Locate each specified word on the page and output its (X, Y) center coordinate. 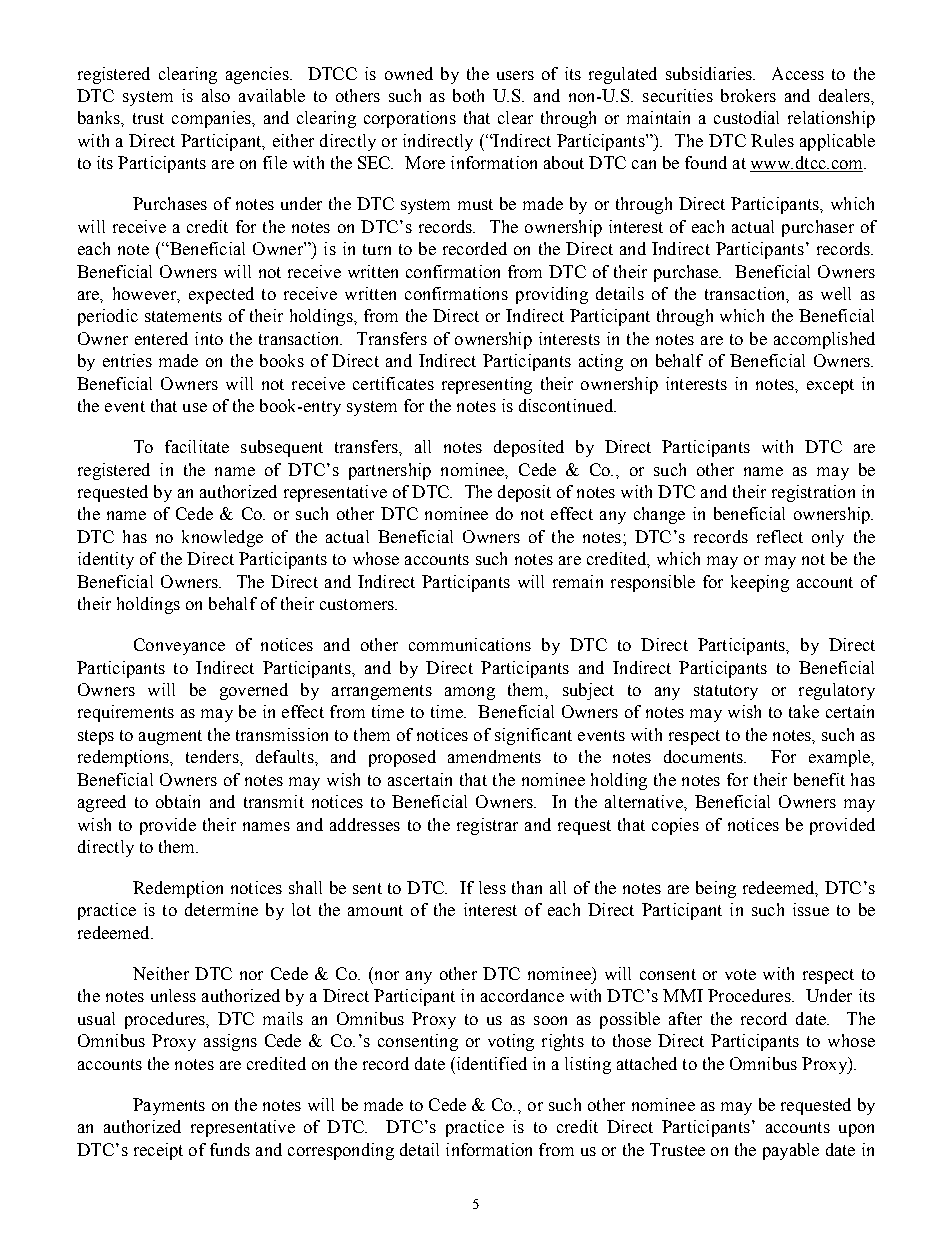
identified (490, 1063)
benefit (819, 779)
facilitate (197, 446)
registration (813, 493)
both (468, 95)
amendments (494, 756)
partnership (390, 471)
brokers (748, 95)
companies (212, 119)
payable (791, 1151)
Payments (169, 1106)
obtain (178, 801)
